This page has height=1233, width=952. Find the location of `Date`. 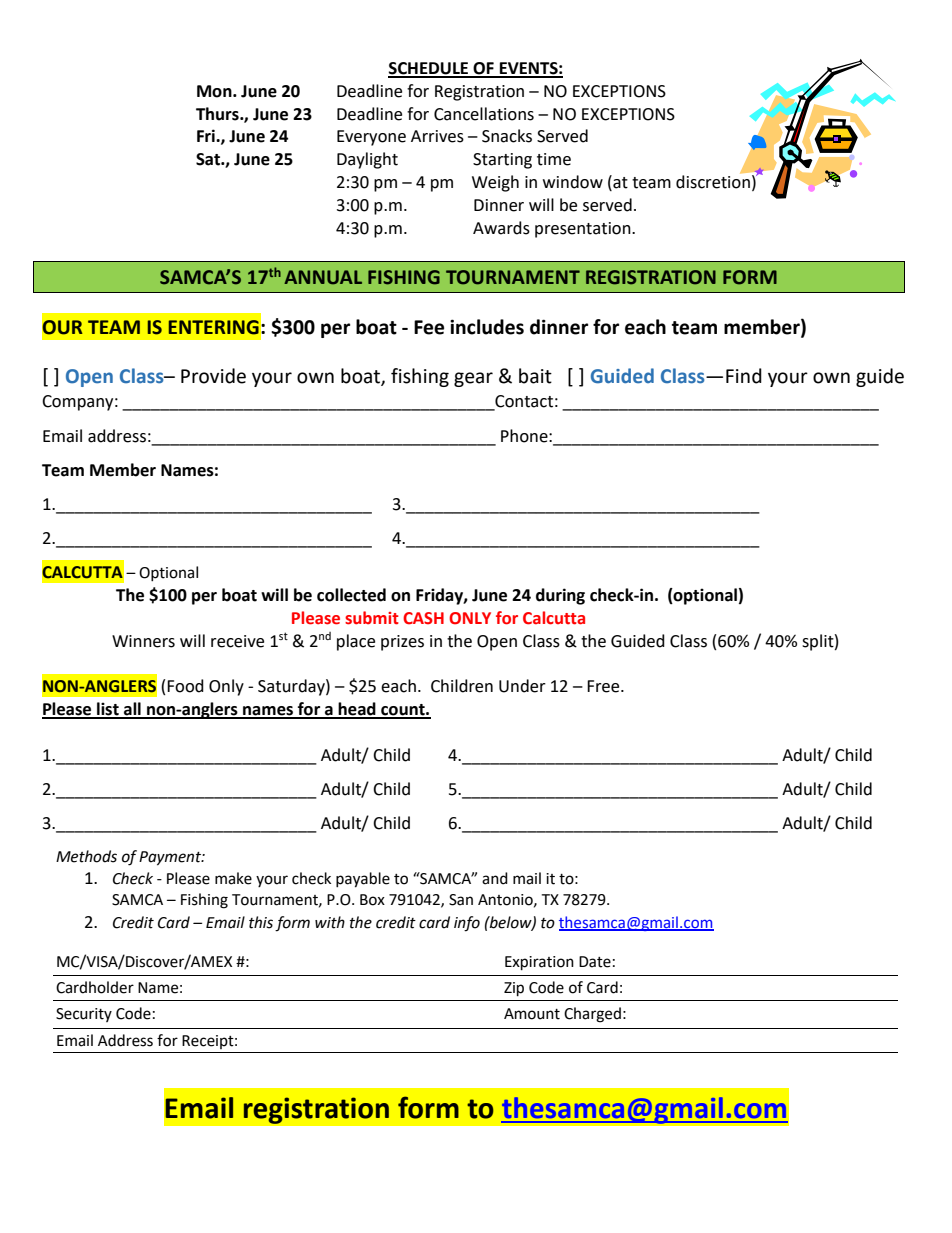

Date is located at coordinates (595, 962).
